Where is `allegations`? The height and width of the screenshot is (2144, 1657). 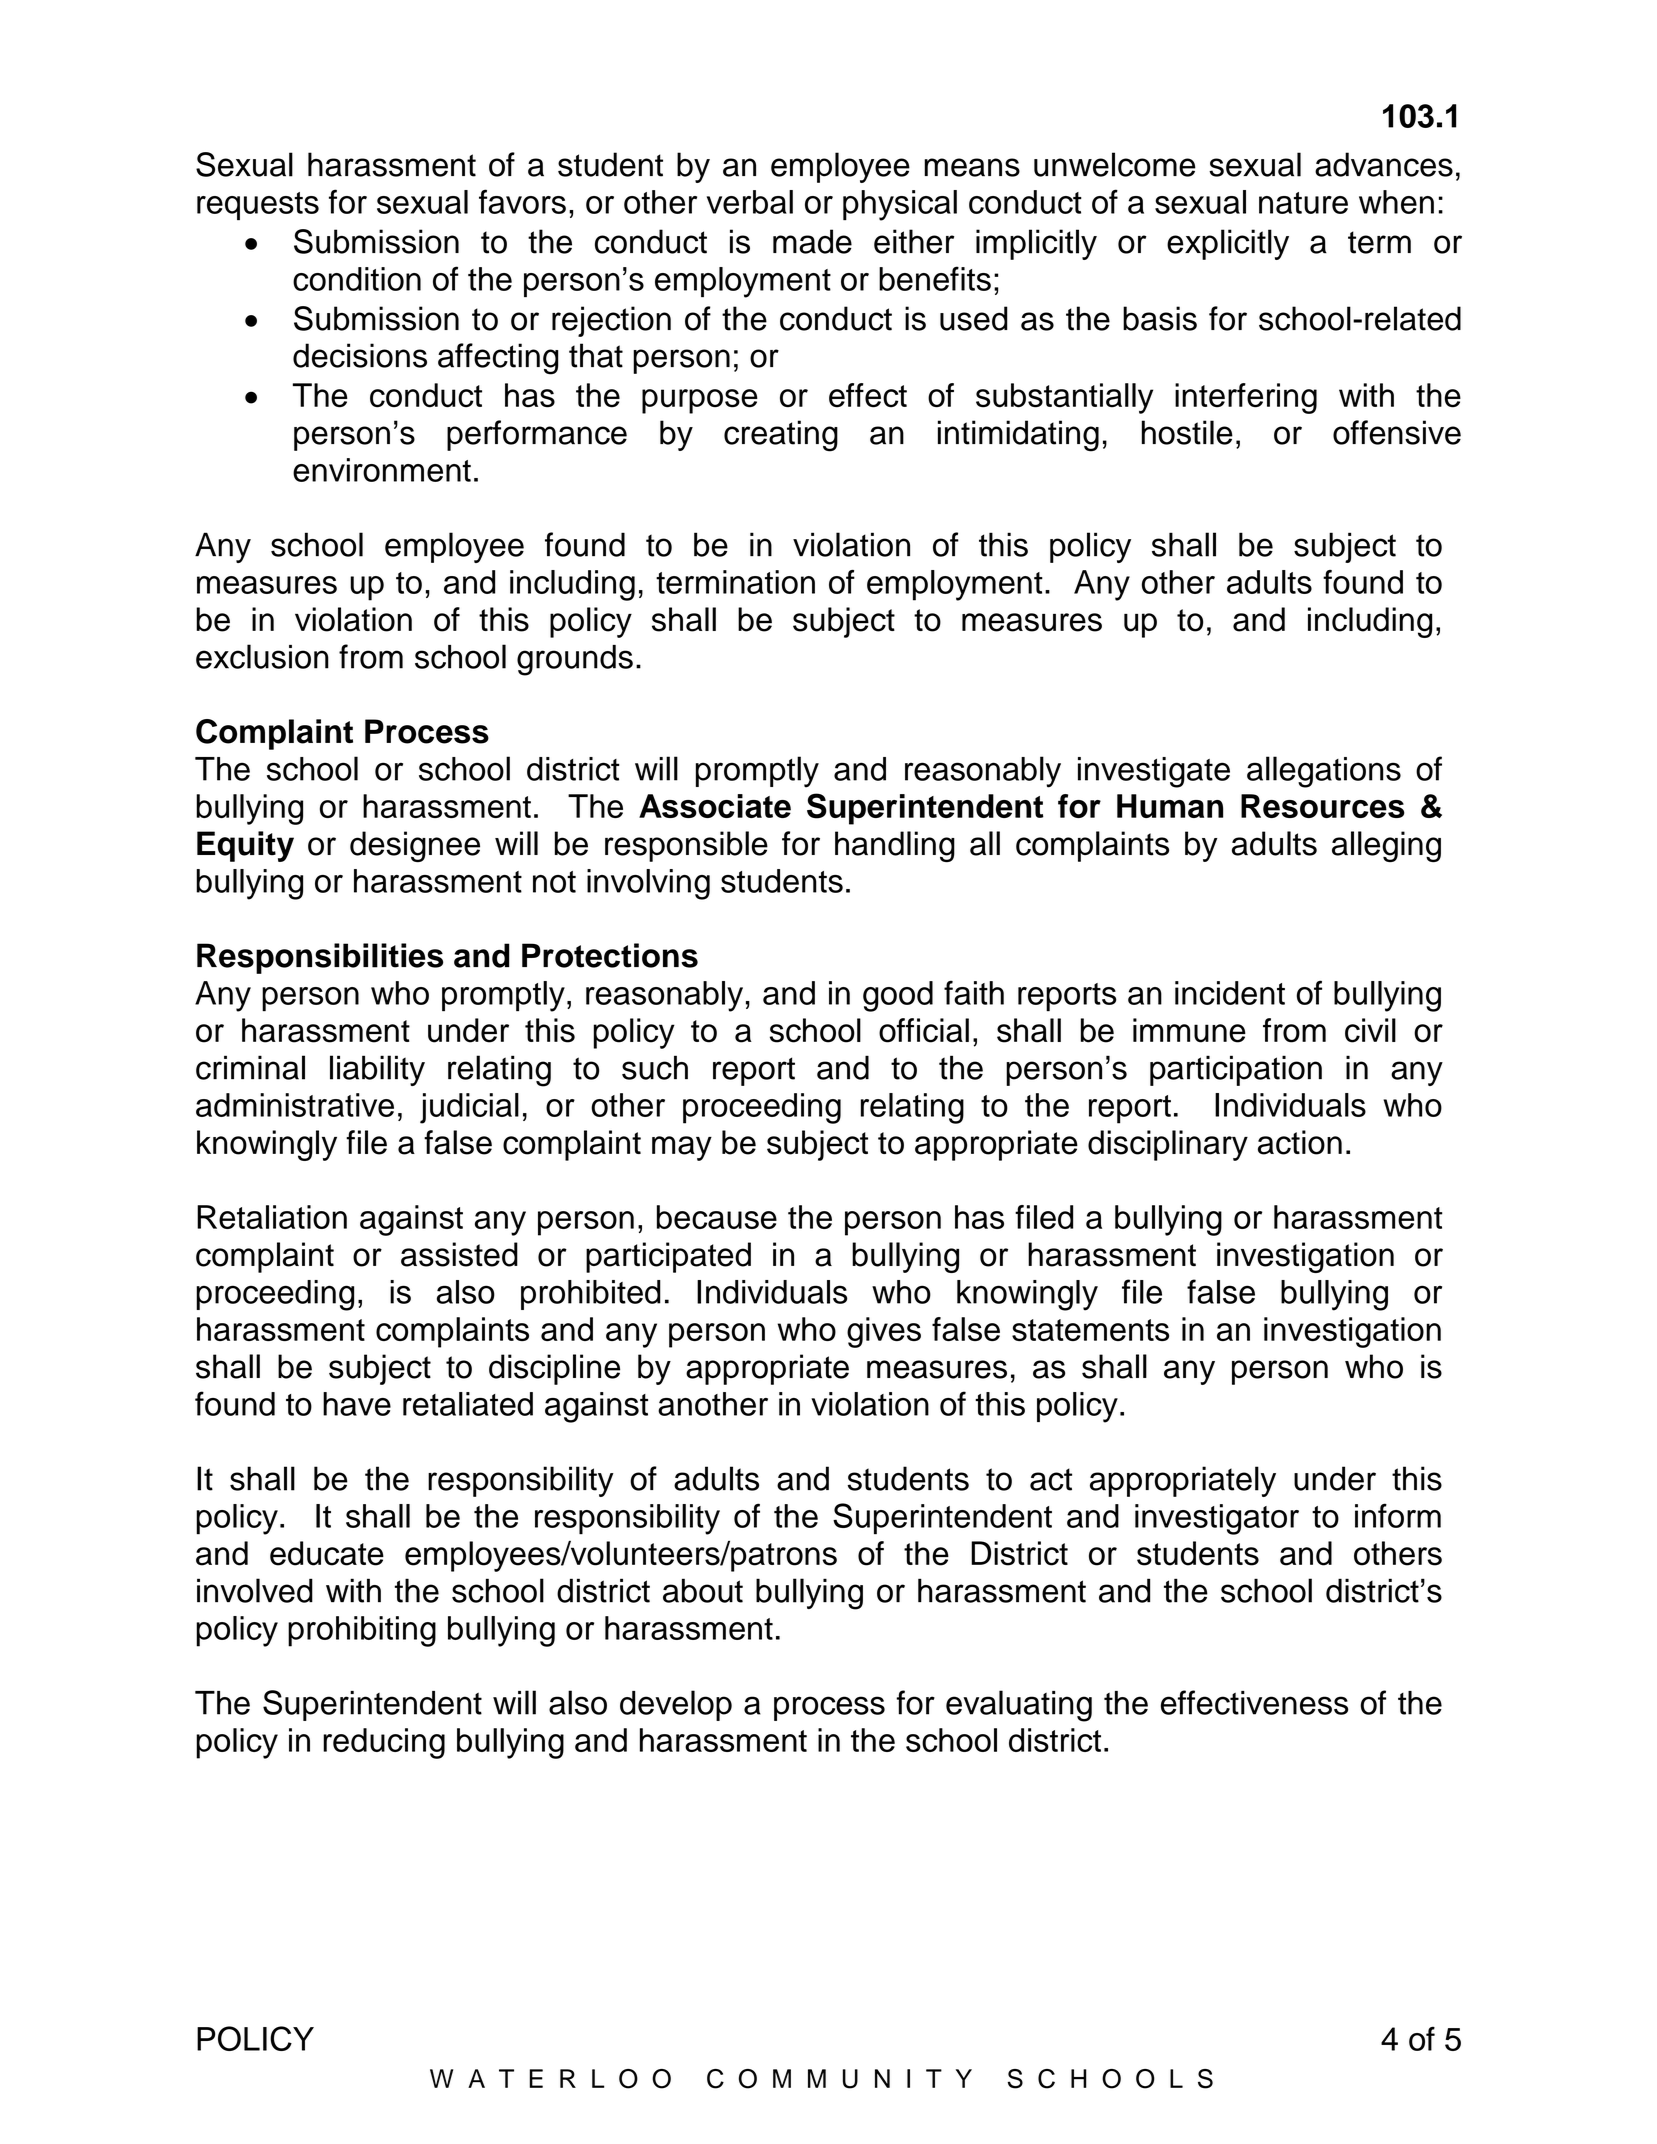
allegations is located at coordinates (1324, 772).
